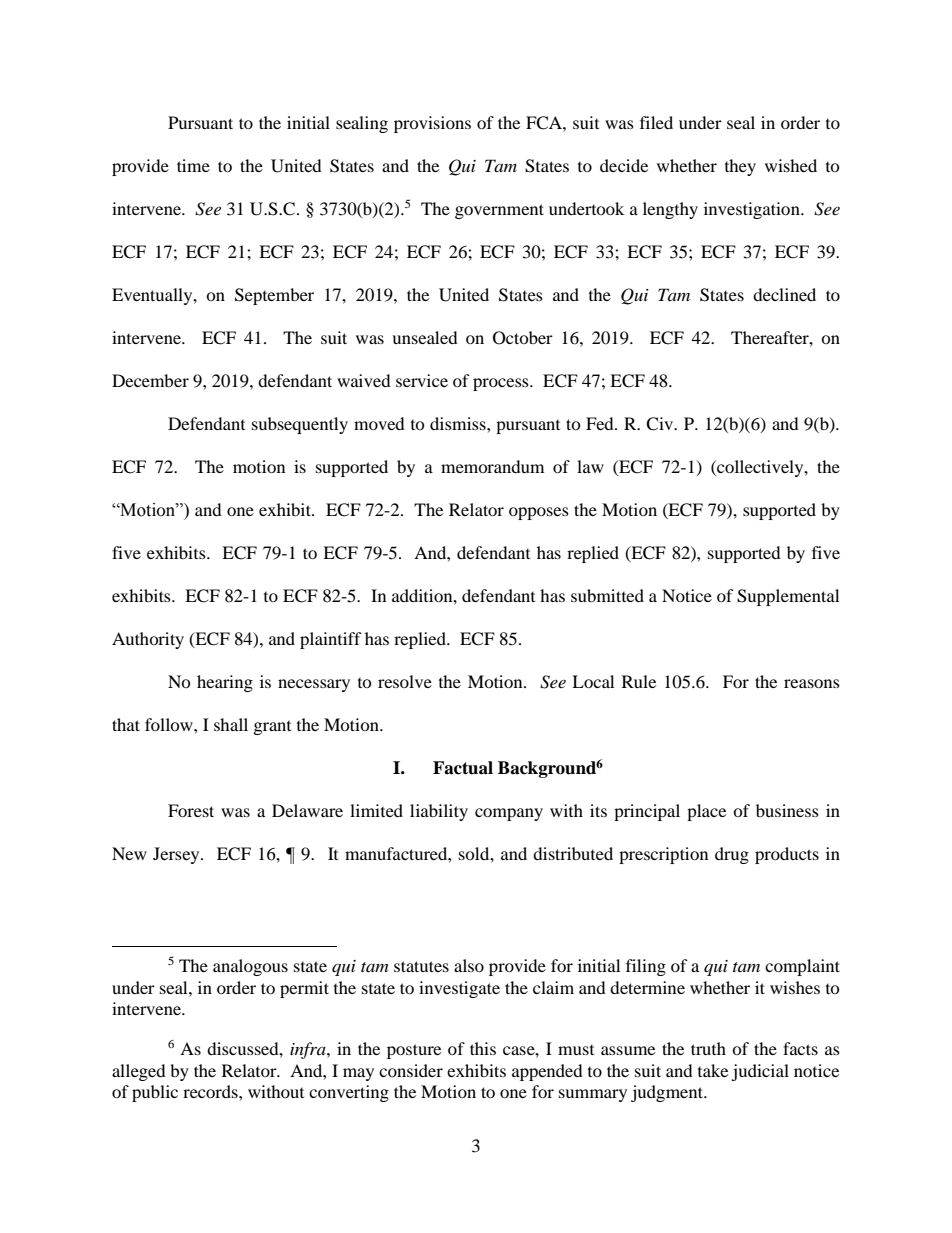 The width and height of the screenshot is (952, 1233). Describe the element at coordinates (148, 640) in the screenshot. I see `Authority` at that location.
